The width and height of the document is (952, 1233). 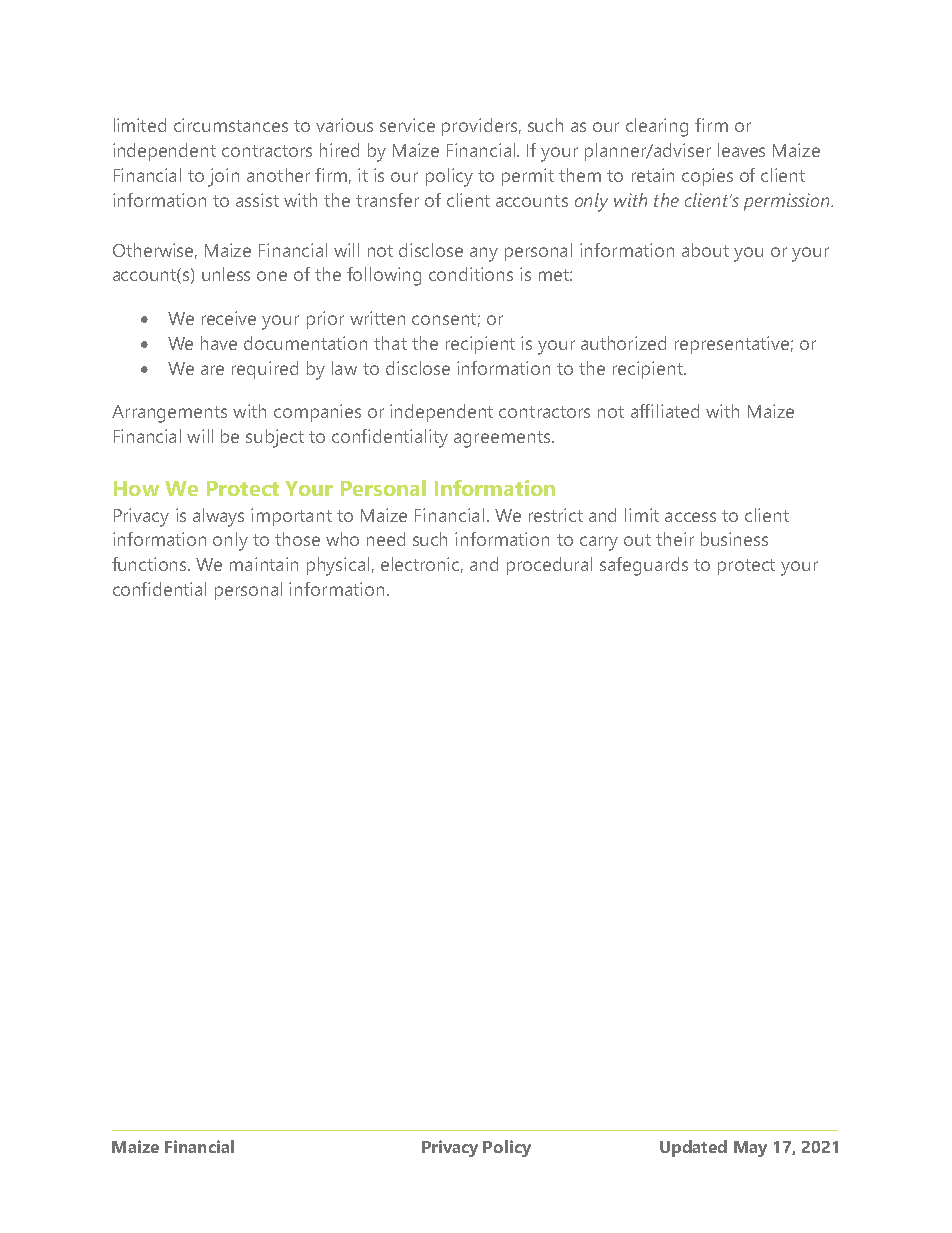 I want to click on copies, so click(x=707, y=177).
